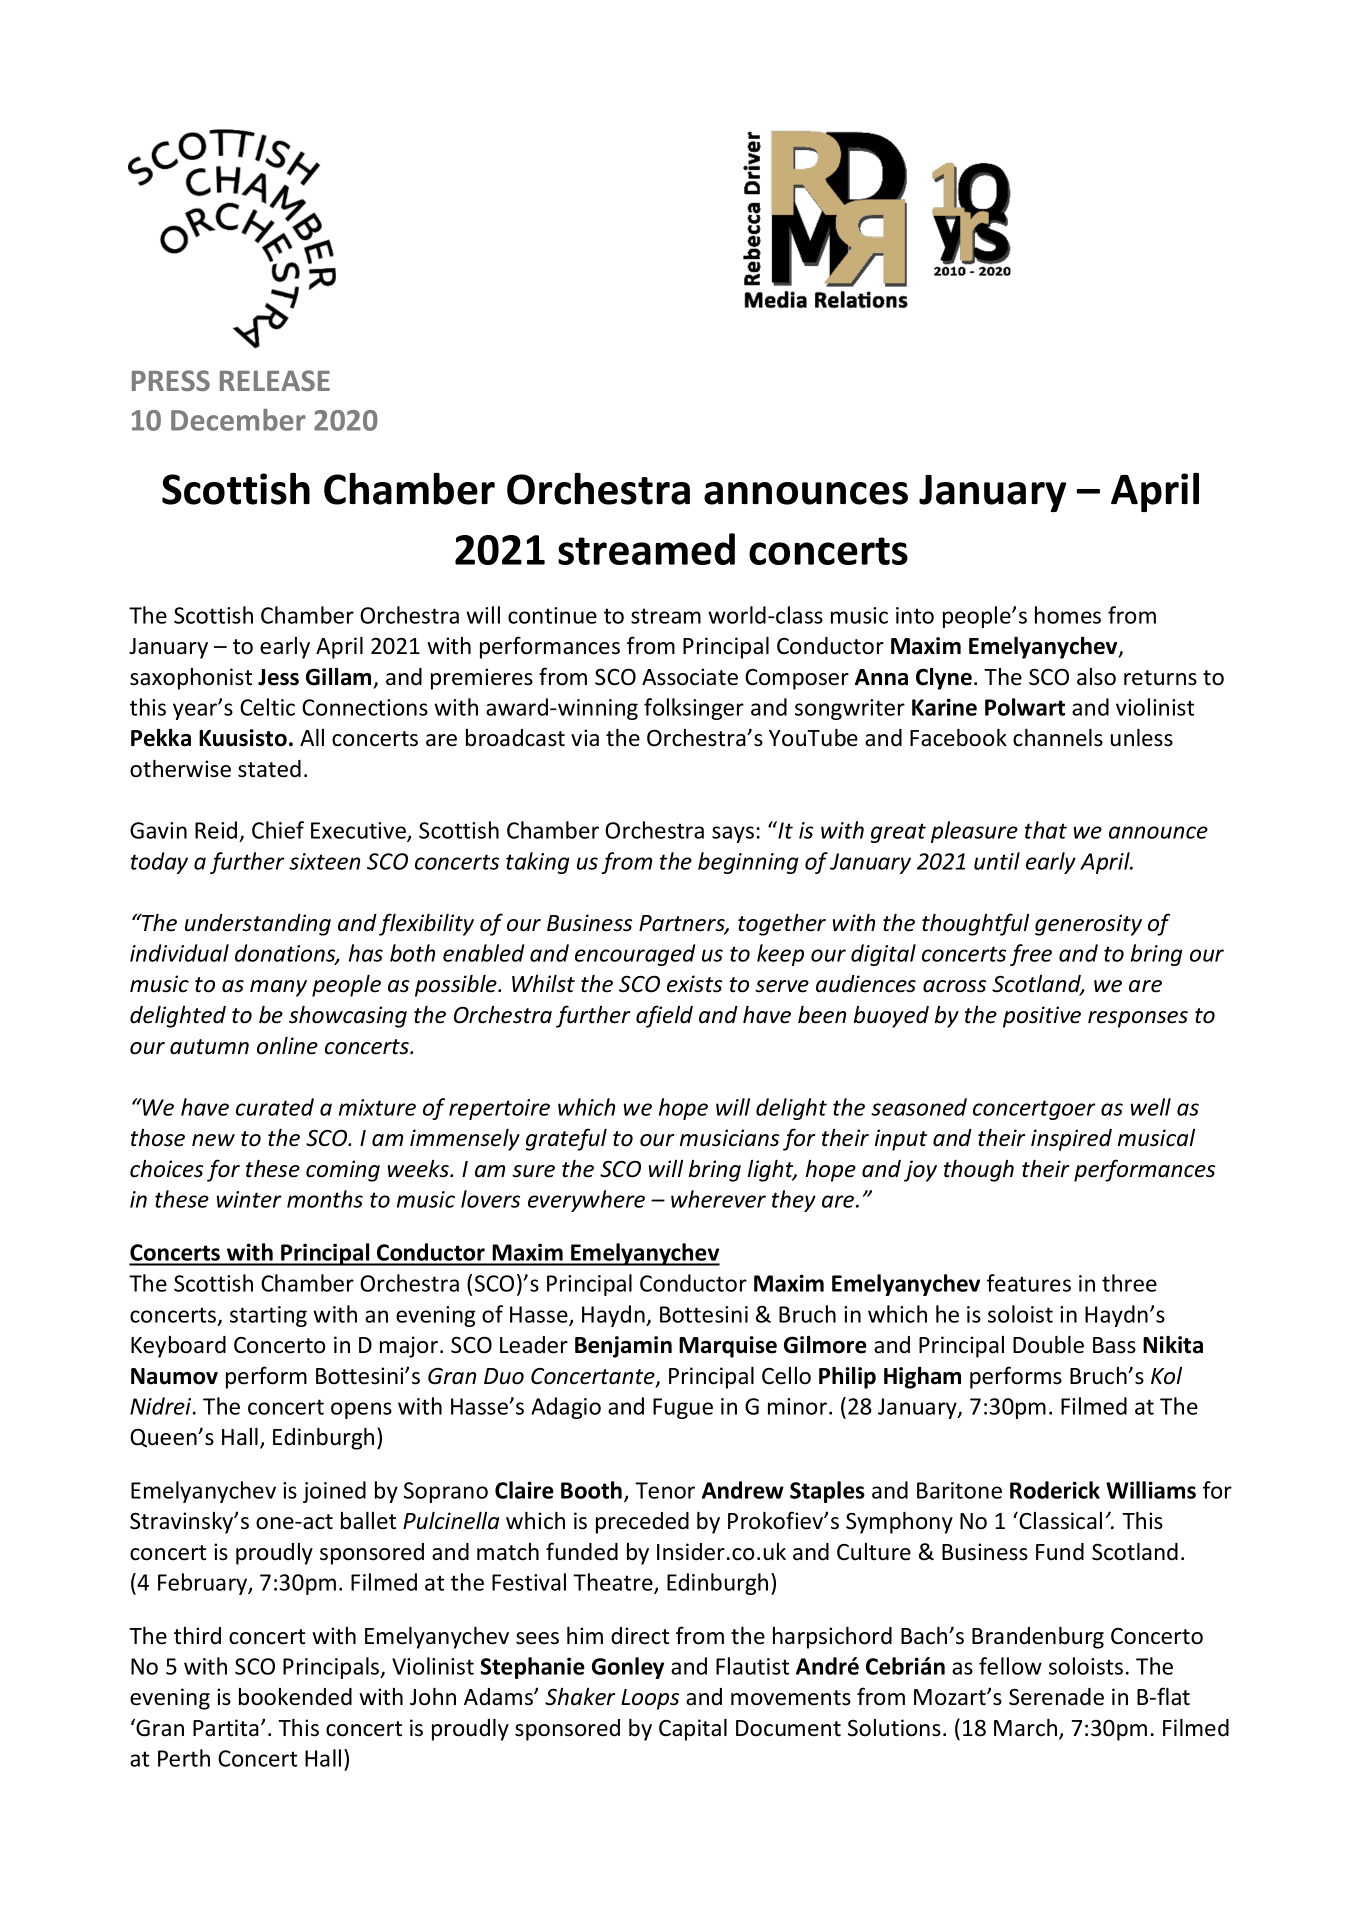 The image size is (1363, 1928). What do you see at coordinates (361, 1410) in the document?
I see `opens` at bounding box center [361, 1410].
